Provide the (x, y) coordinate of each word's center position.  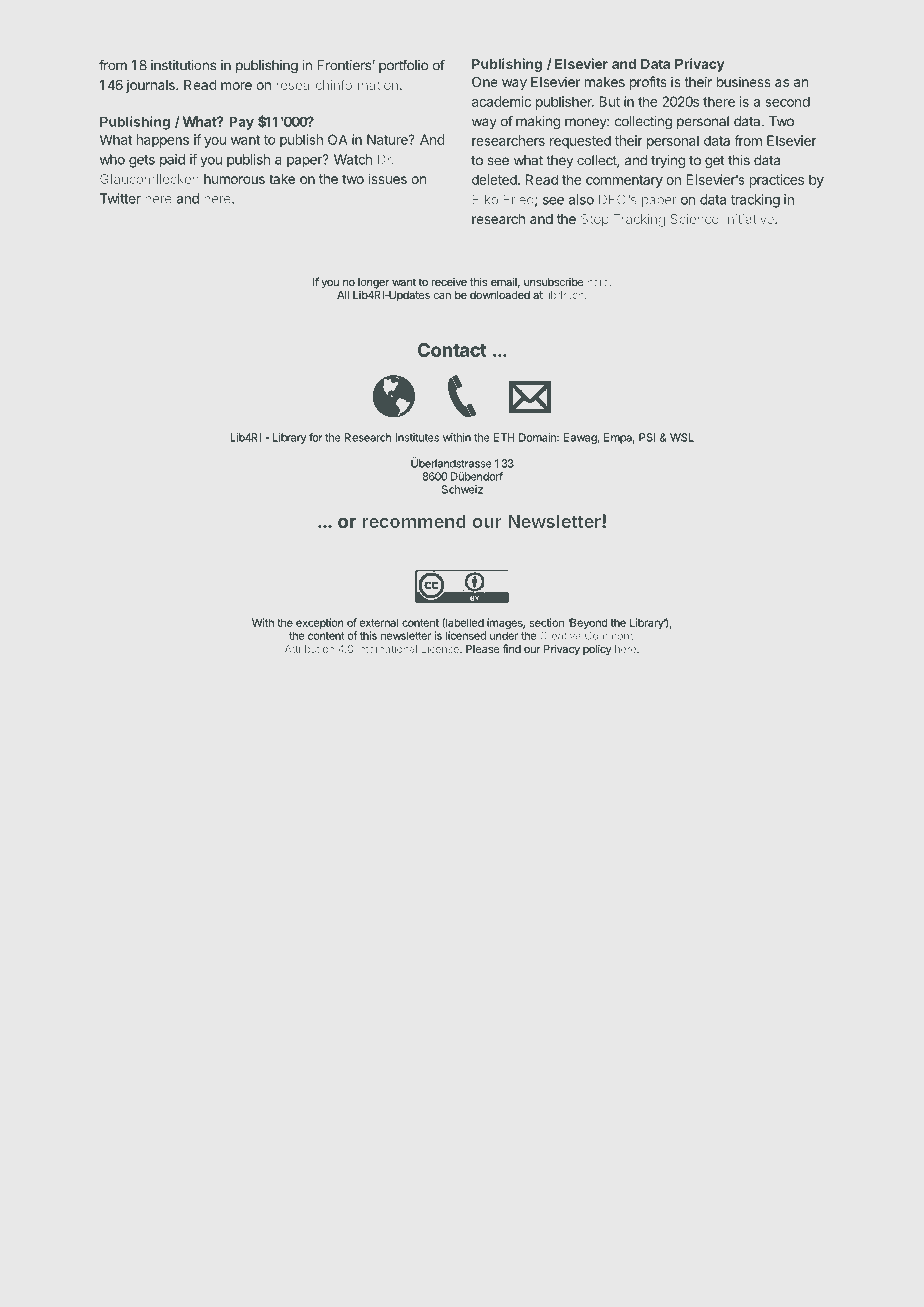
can (442, 296)
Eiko (485, 199)
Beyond (588, 623)
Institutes (417, 437)
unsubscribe (553, 282)
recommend (414, 521)
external (379, 622)
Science (694, 219)
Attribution (309, 649)
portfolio (403, 66)
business (744, 81)
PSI (647, 437)
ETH (504, 437)
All (343, 295)
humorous (234, 179)
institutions (183, 65)
